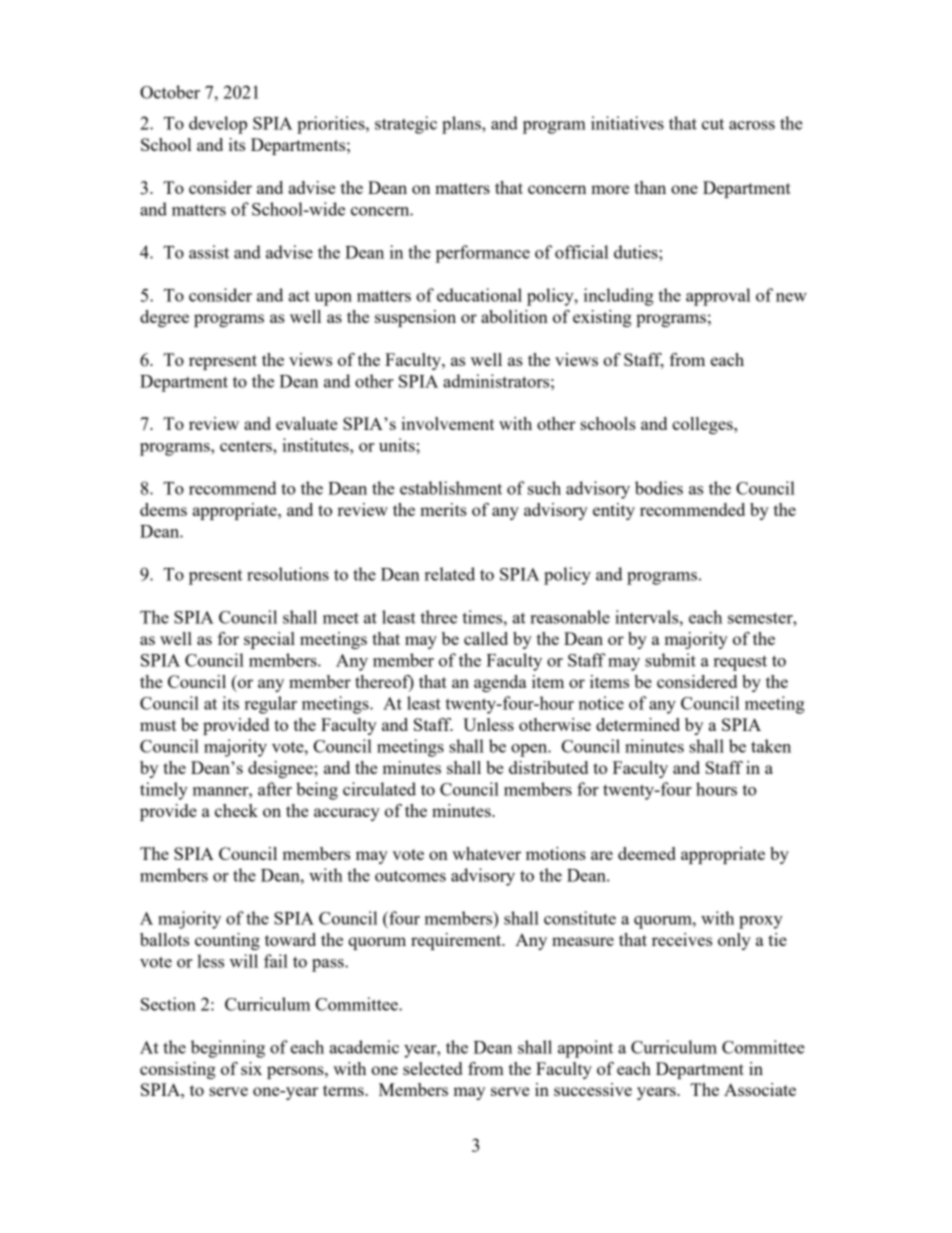 The image size is (952, 1233). Describe the element at coordinates (462, 125) in the screenshot. I see `plans` at that location.
